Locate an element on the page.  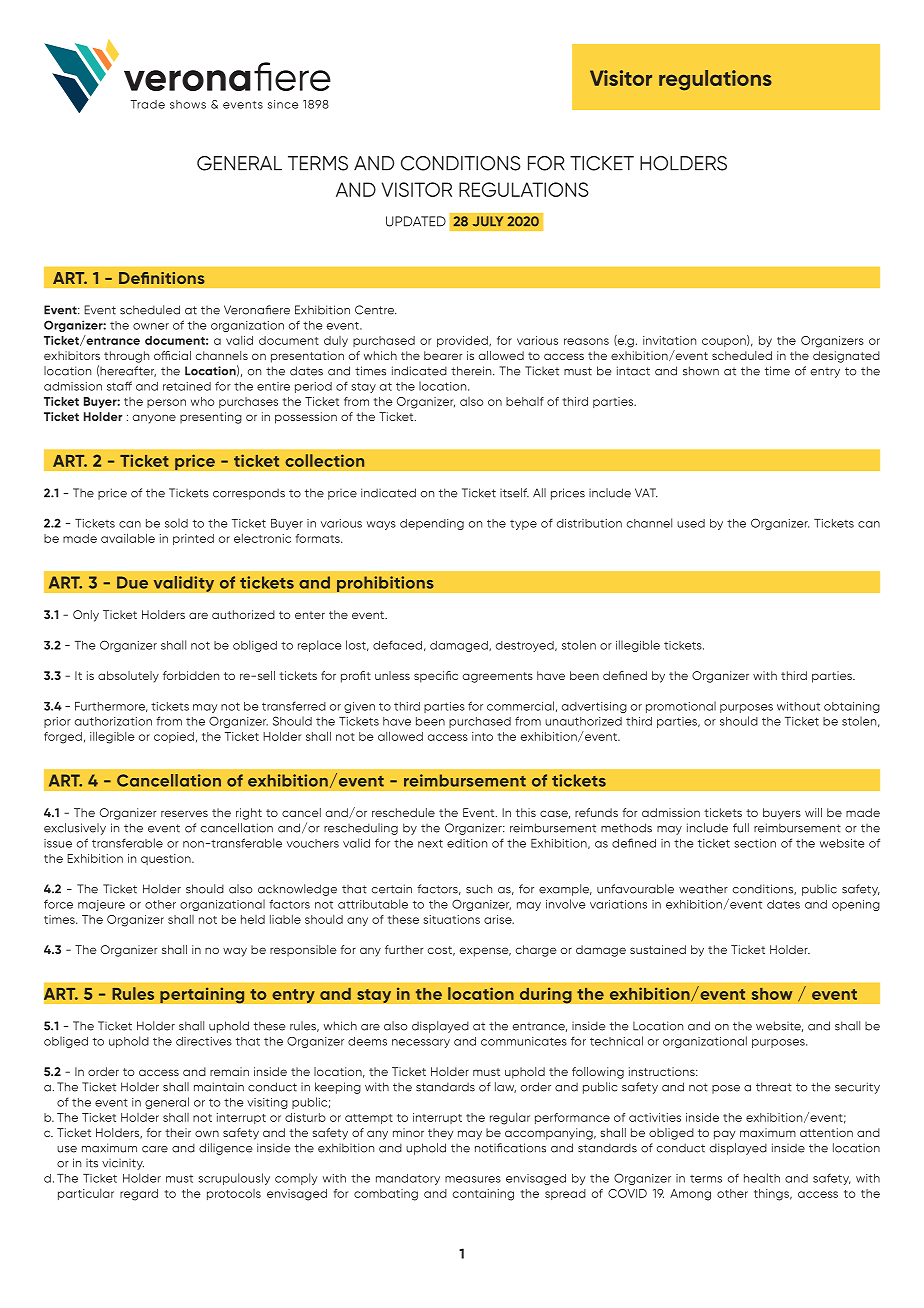
into is located at coordinates (482, 736).
